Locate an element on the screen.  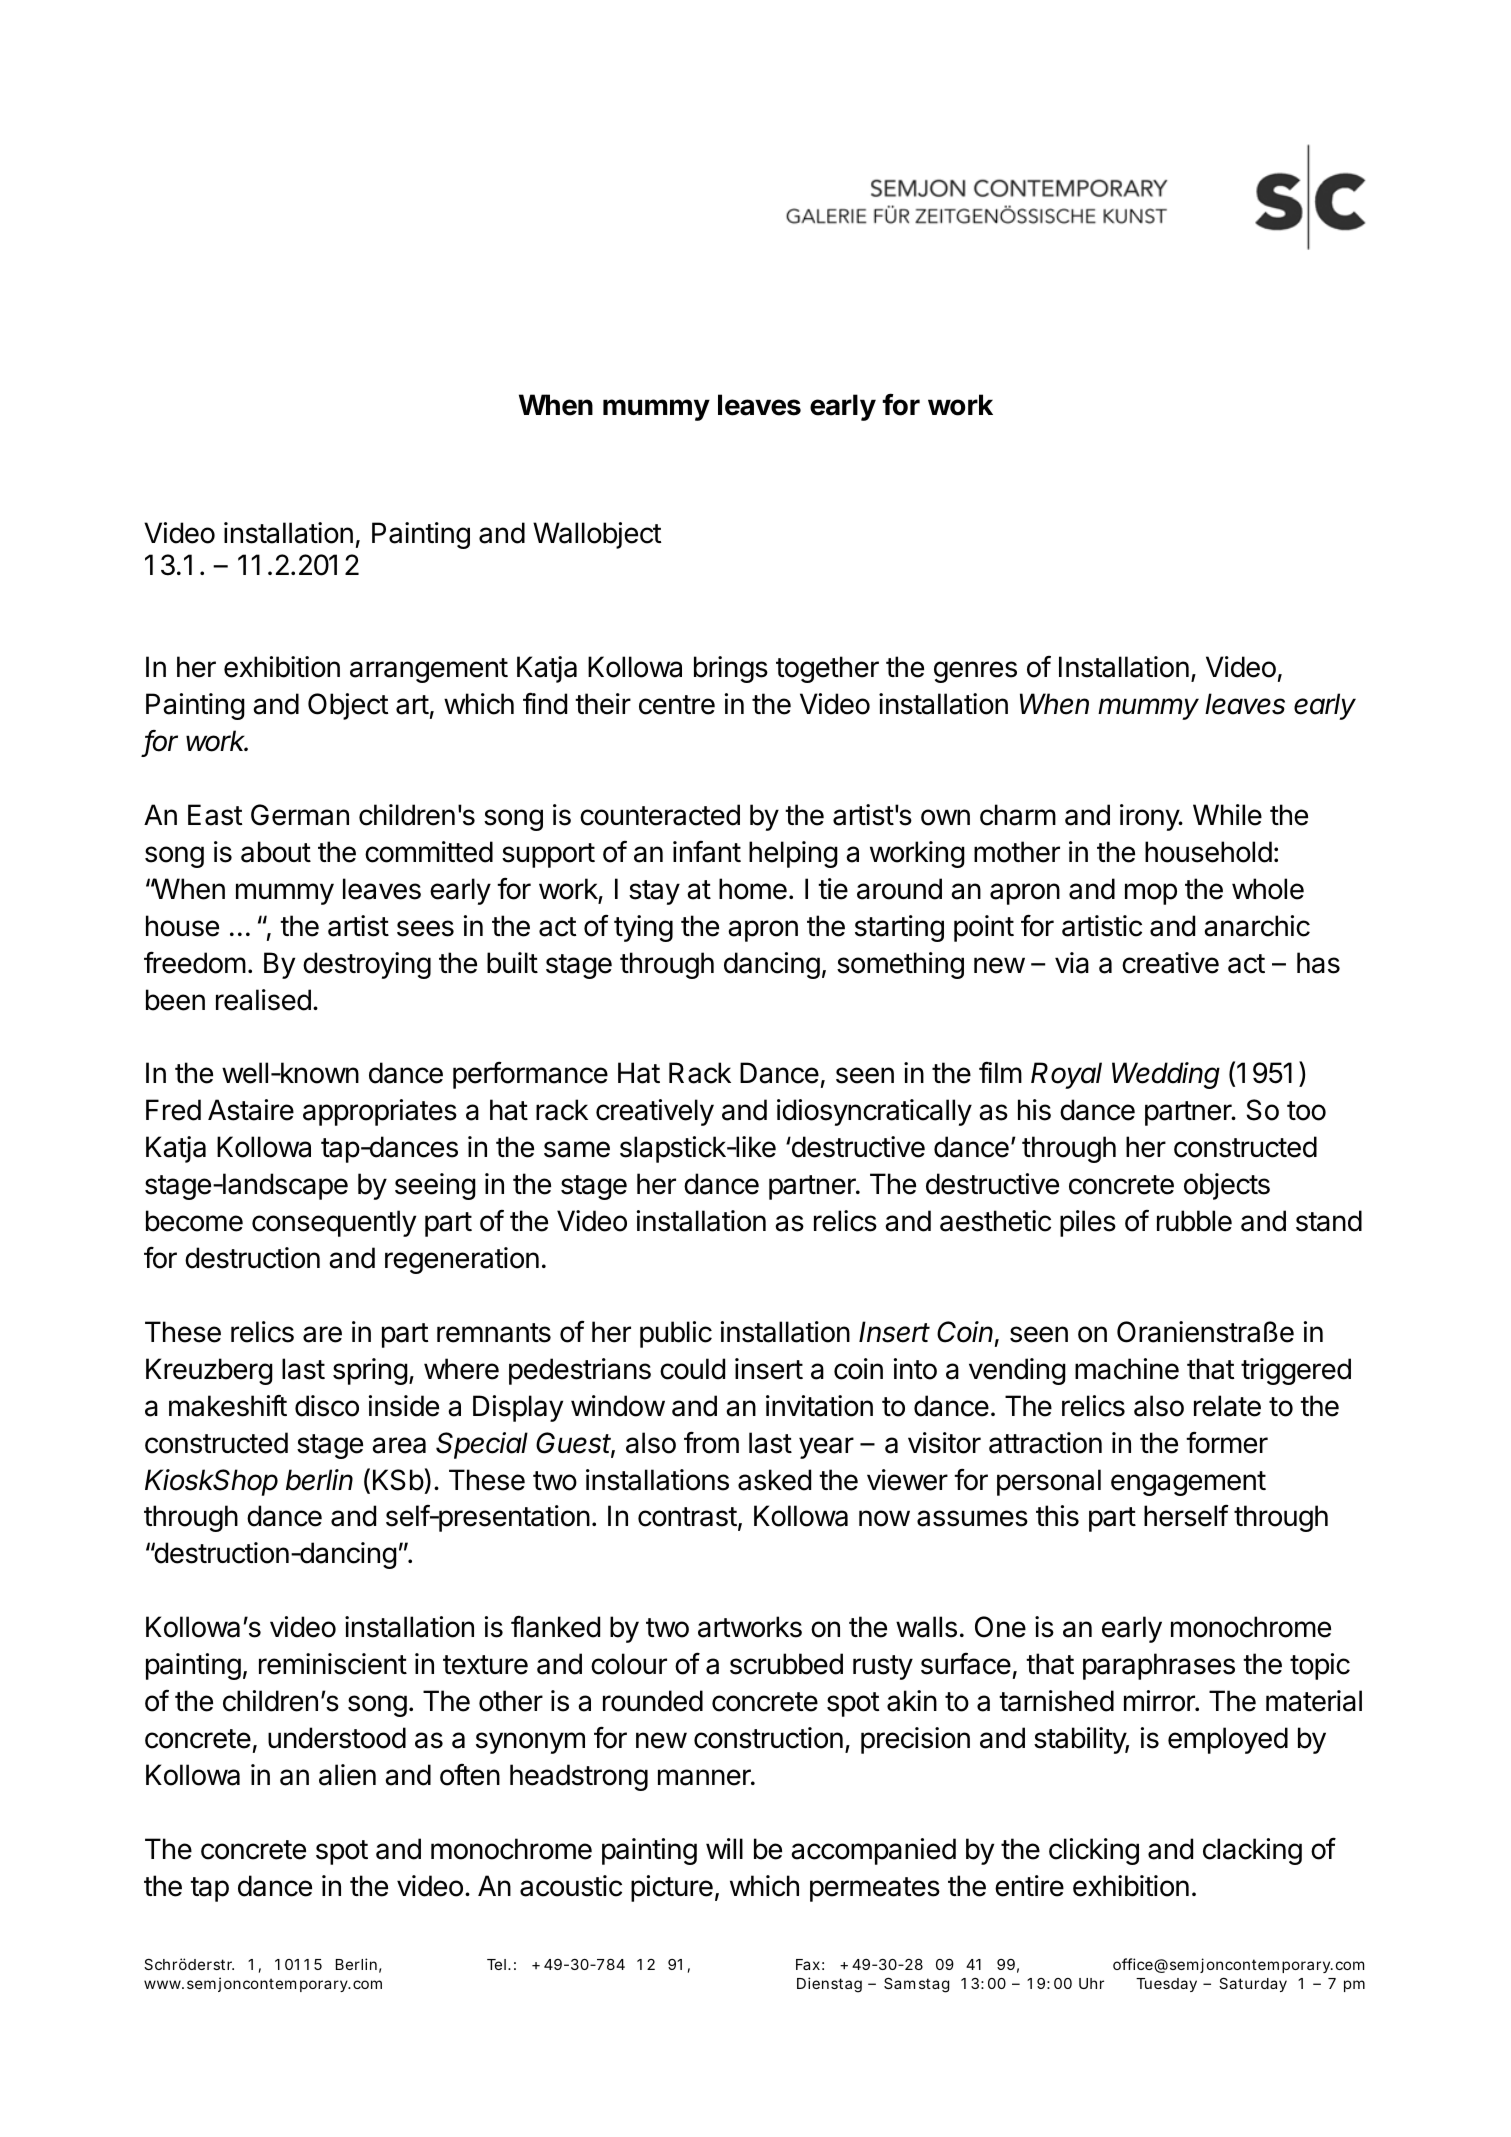
arrangement is located at coordinates (429, 670).
